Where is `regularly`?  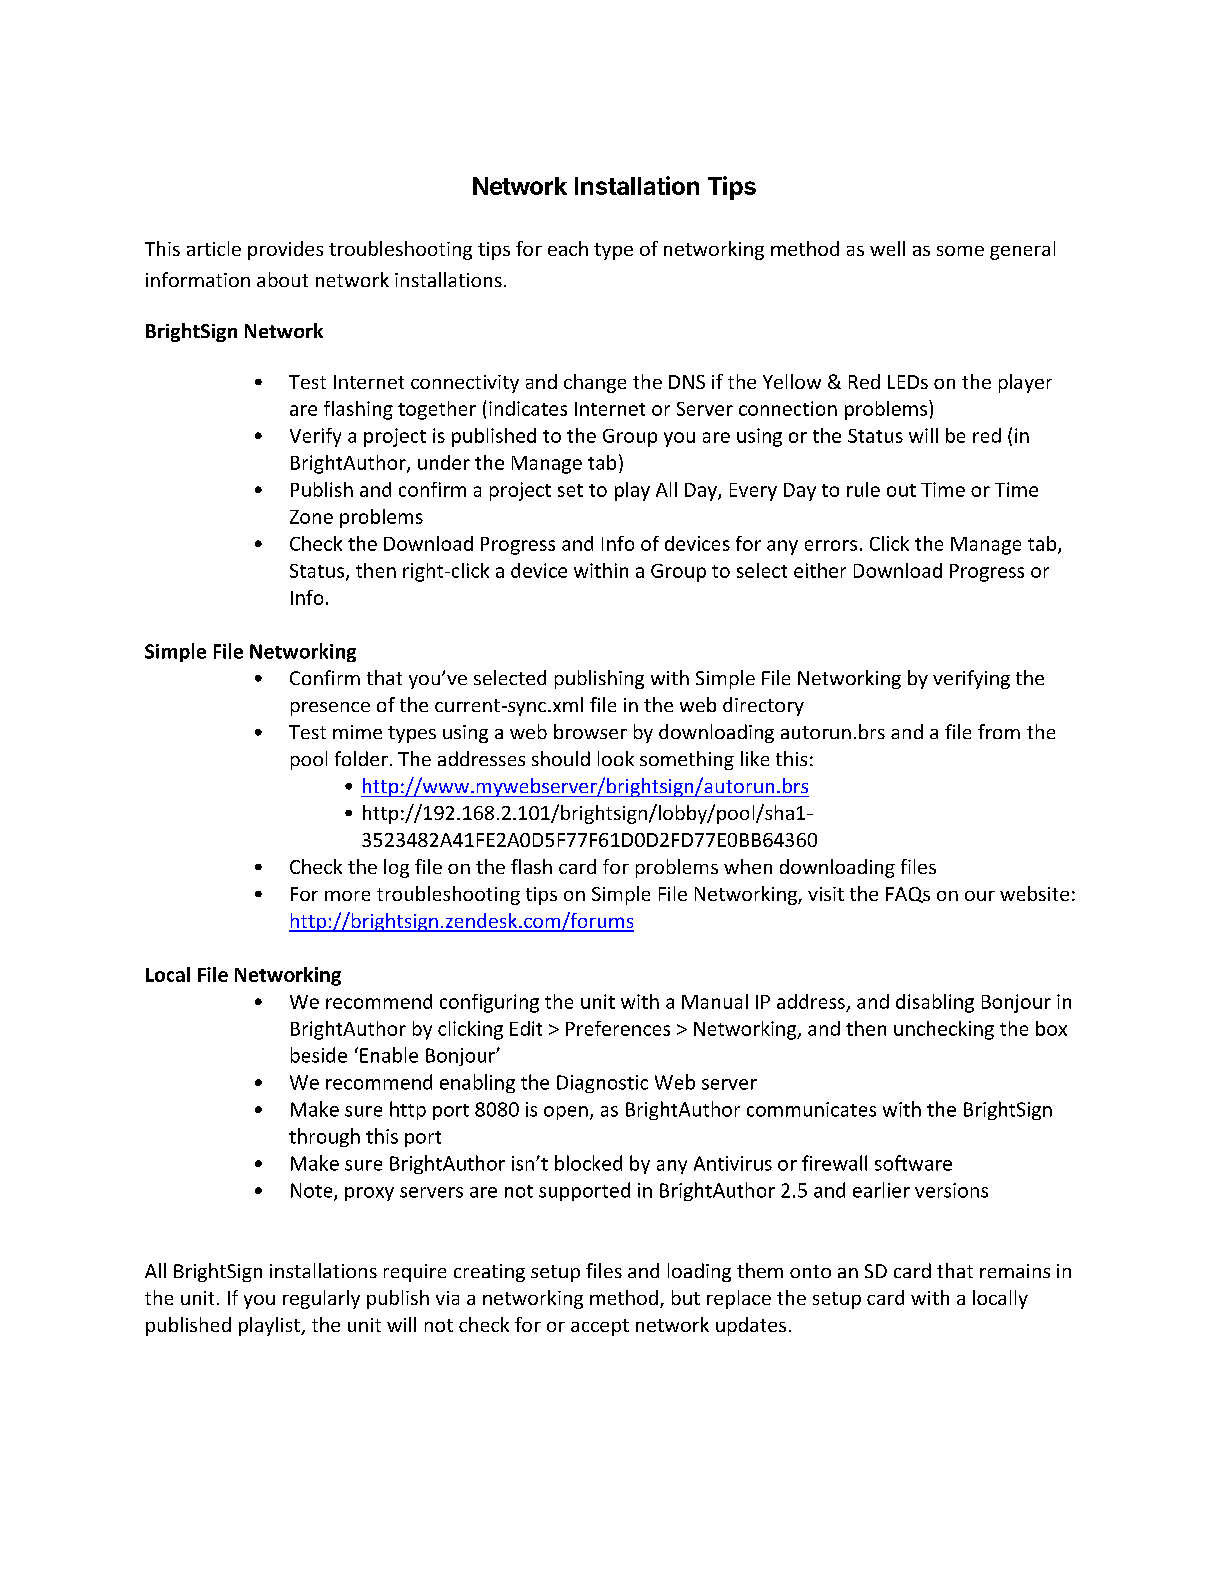
regularly is located at coordinates (321, 1299).
